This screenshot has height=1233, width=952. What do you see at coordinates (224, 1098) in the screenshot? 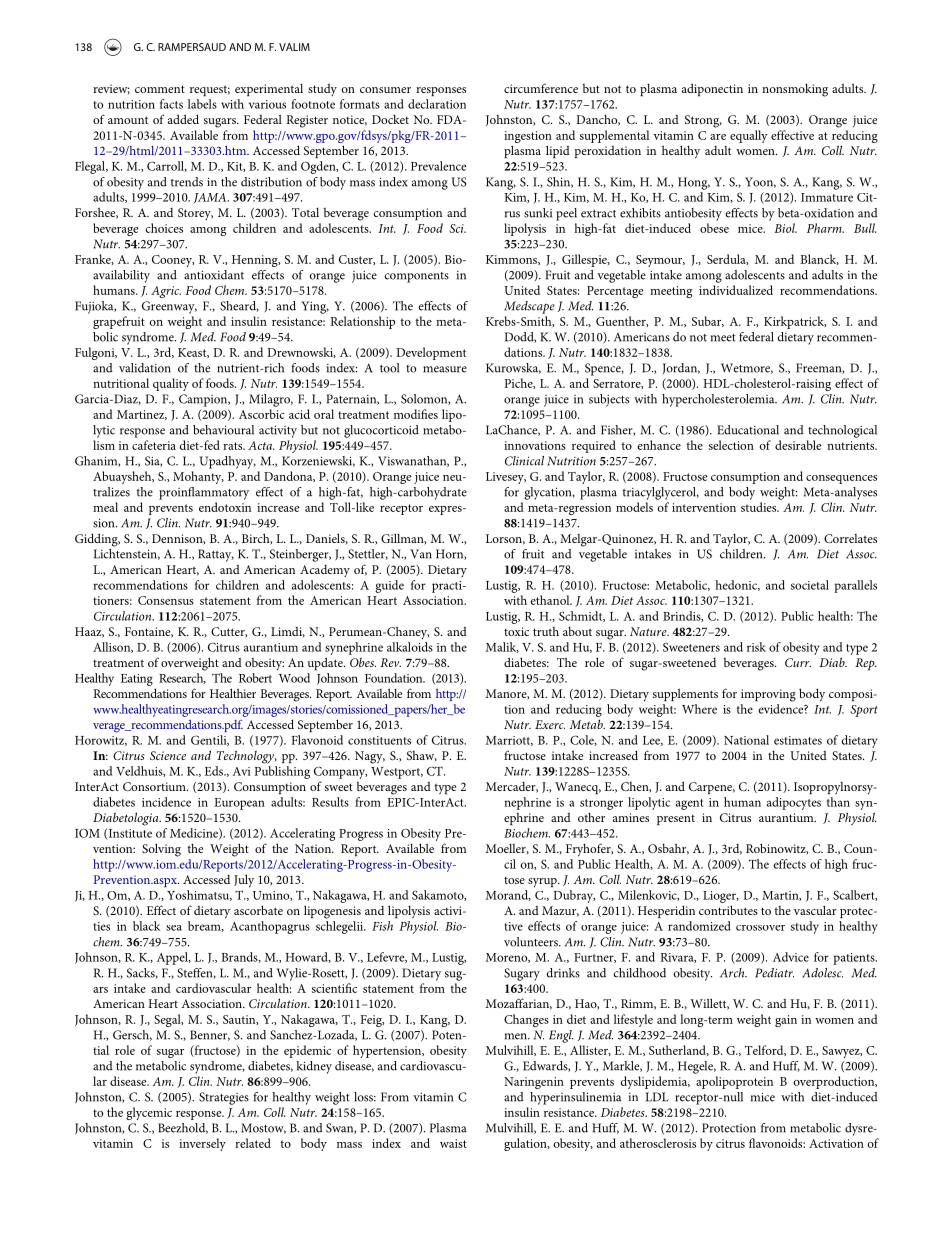
I see `Strategies` at bounding box center [224, 1098].
